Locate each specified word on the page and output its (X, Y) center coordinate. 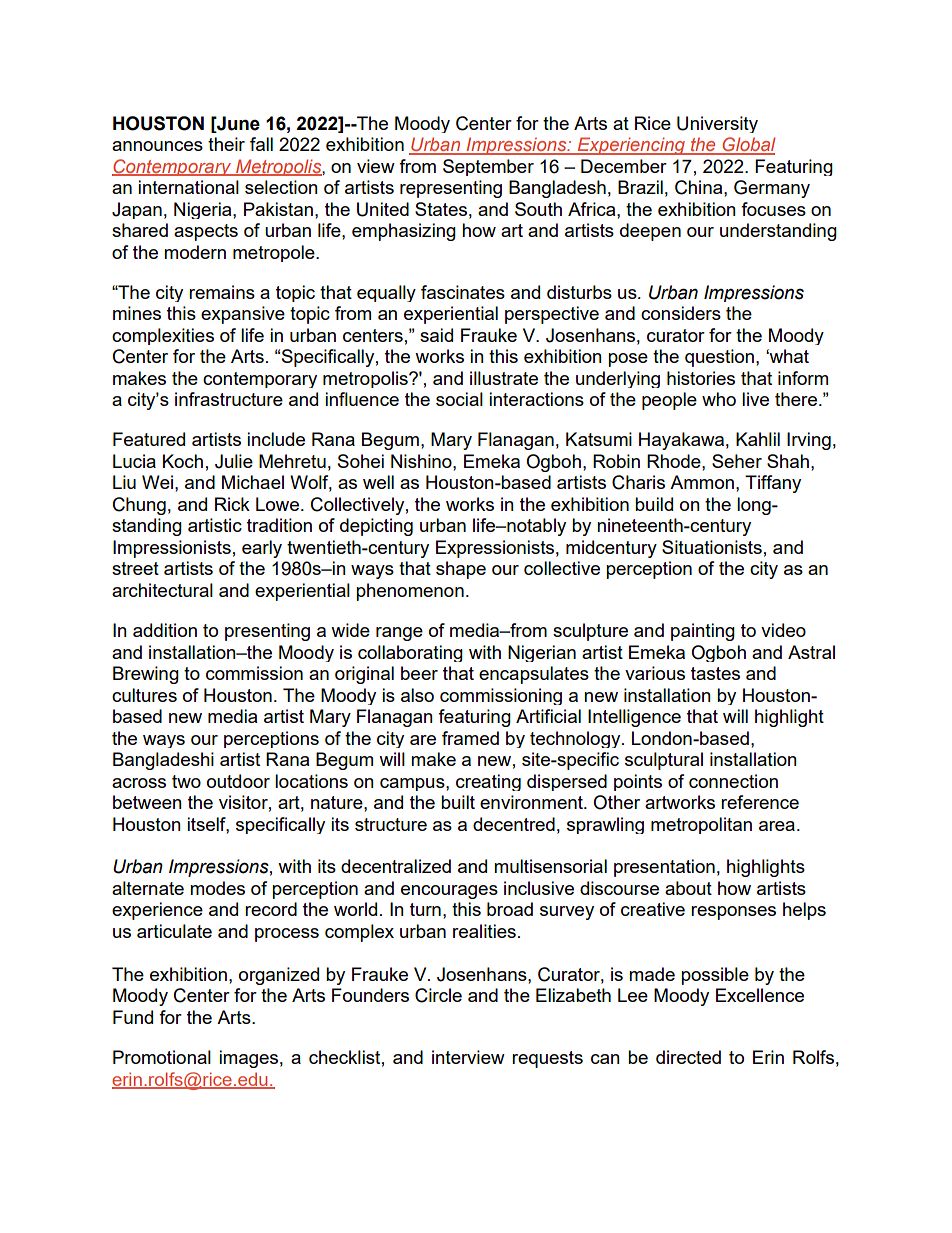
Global (748, 145)
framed (470, 738)
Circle (438, 995)
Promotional (162, 1057)
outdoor (238, 781)
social (459, 399)
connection (733, 781)
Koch (183, 461)
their (226, 144)
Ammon (702, 482)
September (488, 167)
